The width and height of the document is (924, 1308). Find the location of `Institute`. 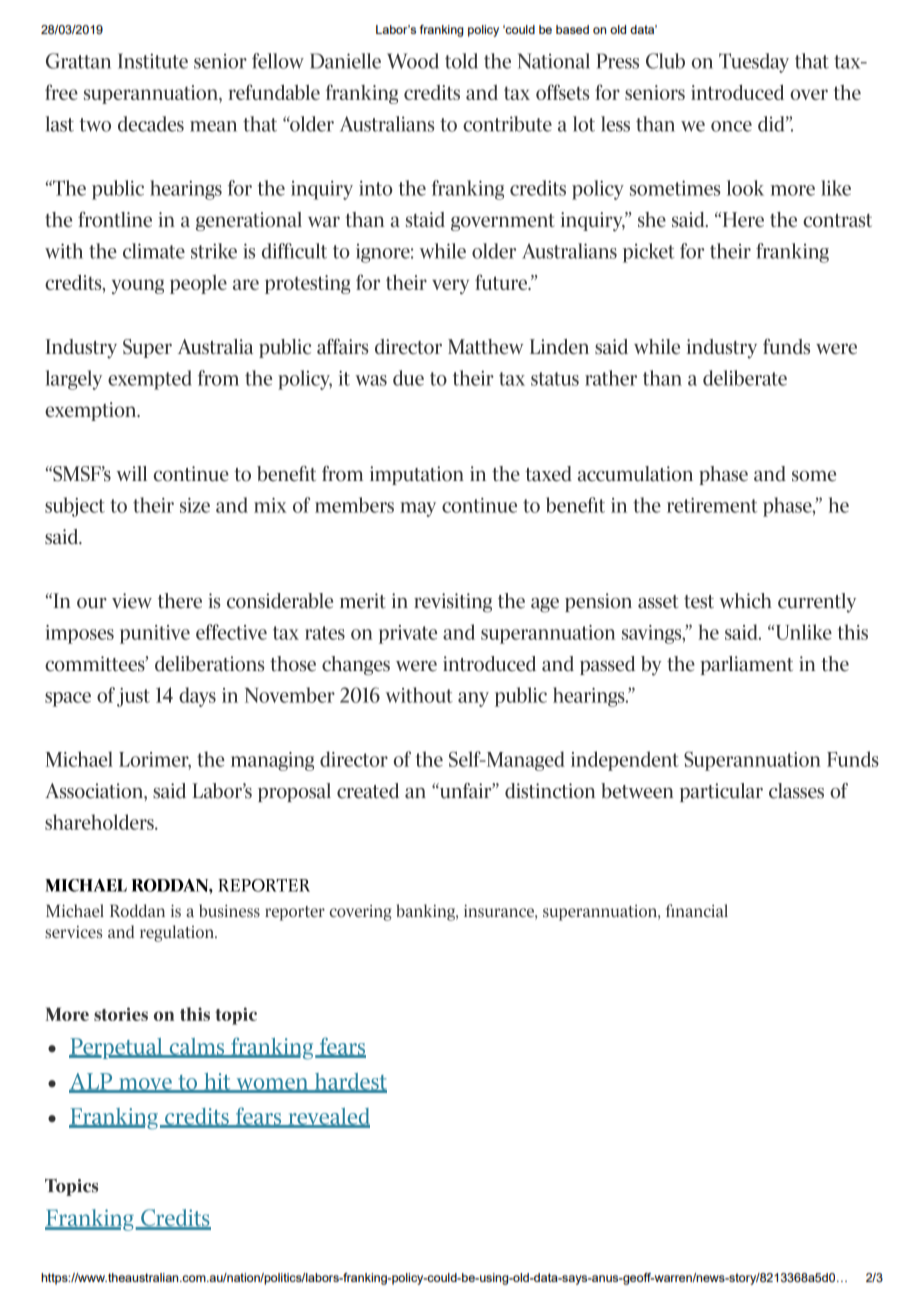

Institute is located at coordinates (153, 61).
